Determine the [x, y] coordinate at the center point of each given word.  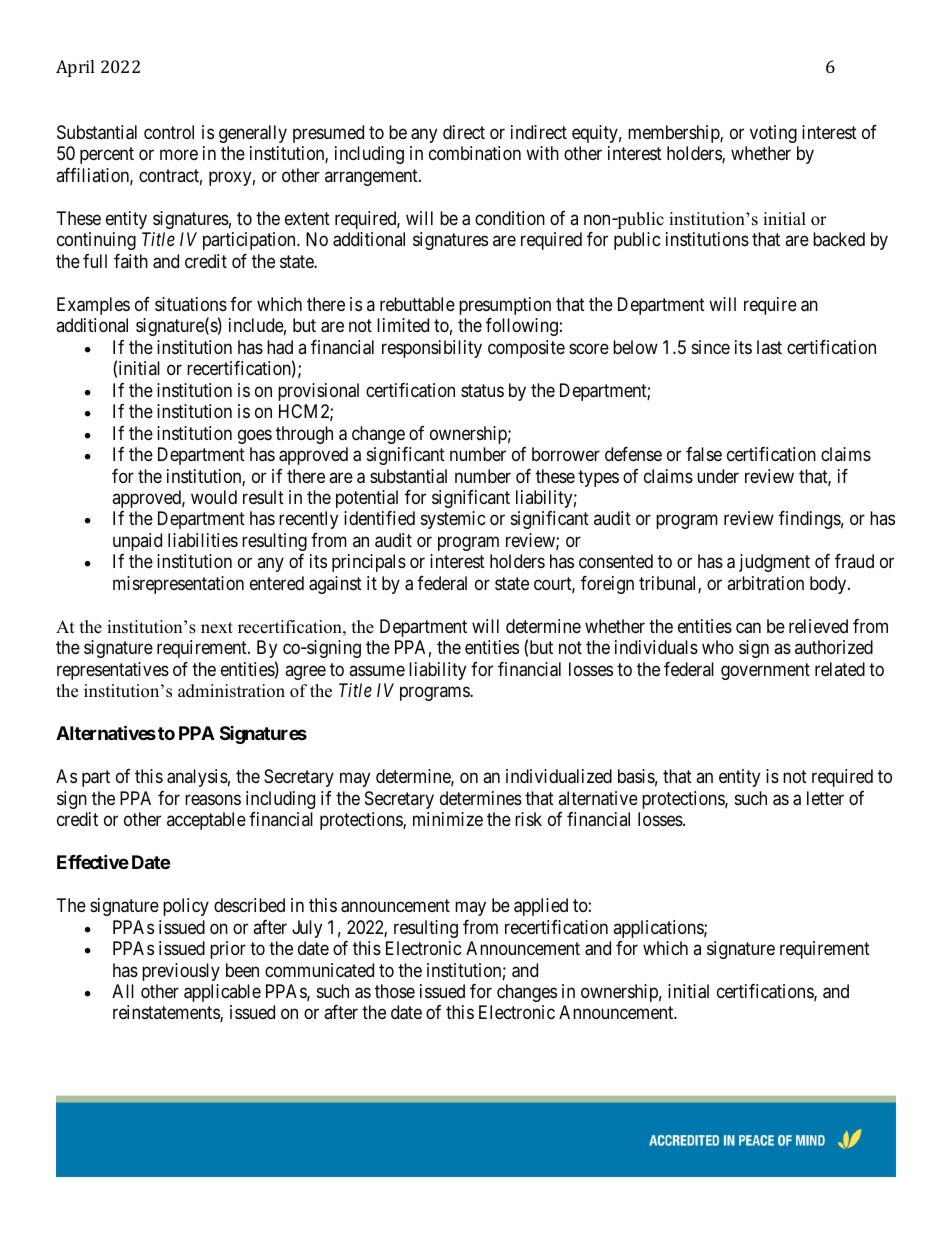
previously [181, 972]
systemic [453, 520]
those [395, 991]
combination [475, 153]
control [169, 132]
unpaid [137, 542]
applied [541, 907]
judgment [774, 563]
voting [773, 134]
